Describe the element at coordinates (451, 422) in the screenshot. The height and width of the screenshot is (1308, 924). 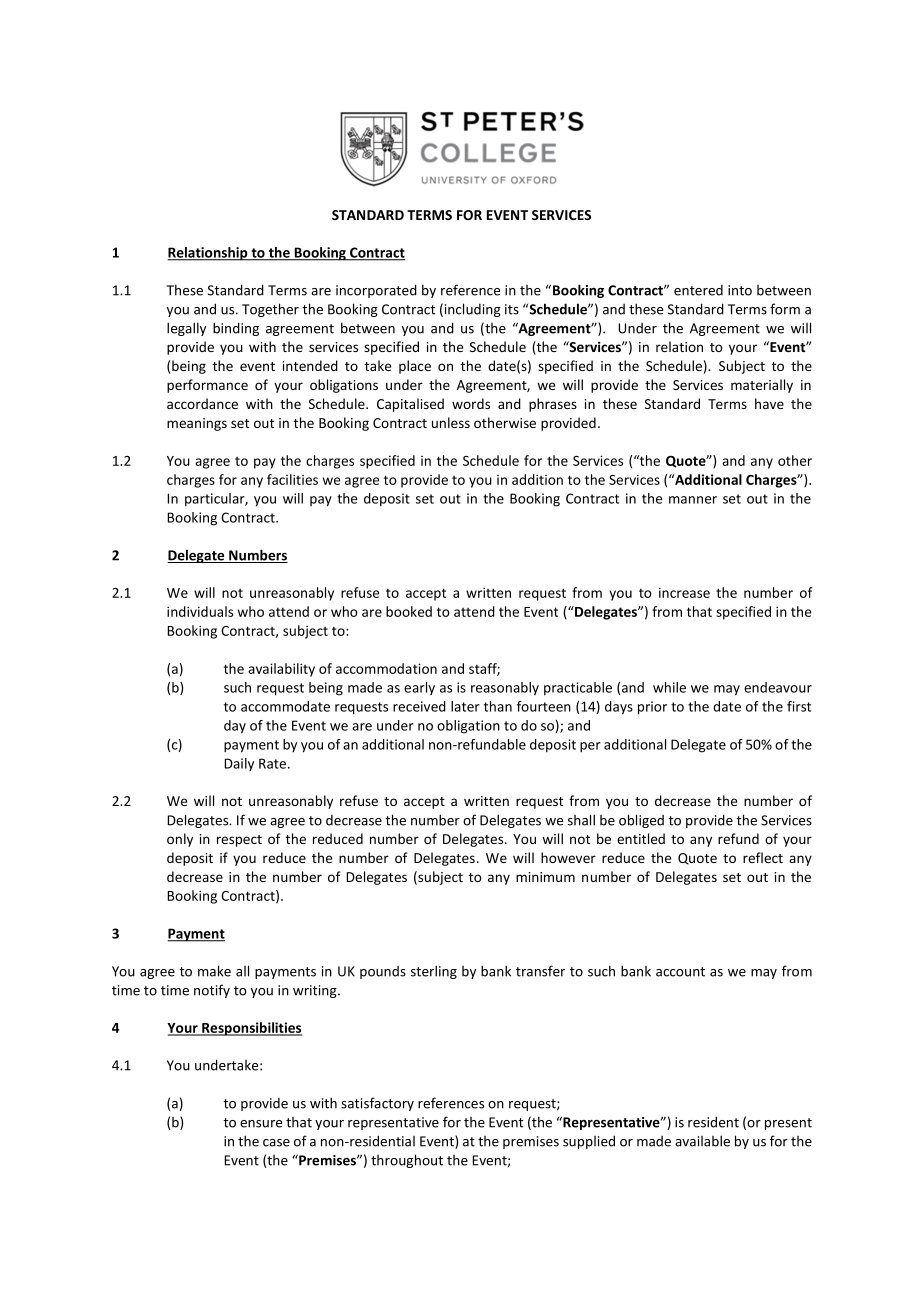
I see `unless` at that location.
